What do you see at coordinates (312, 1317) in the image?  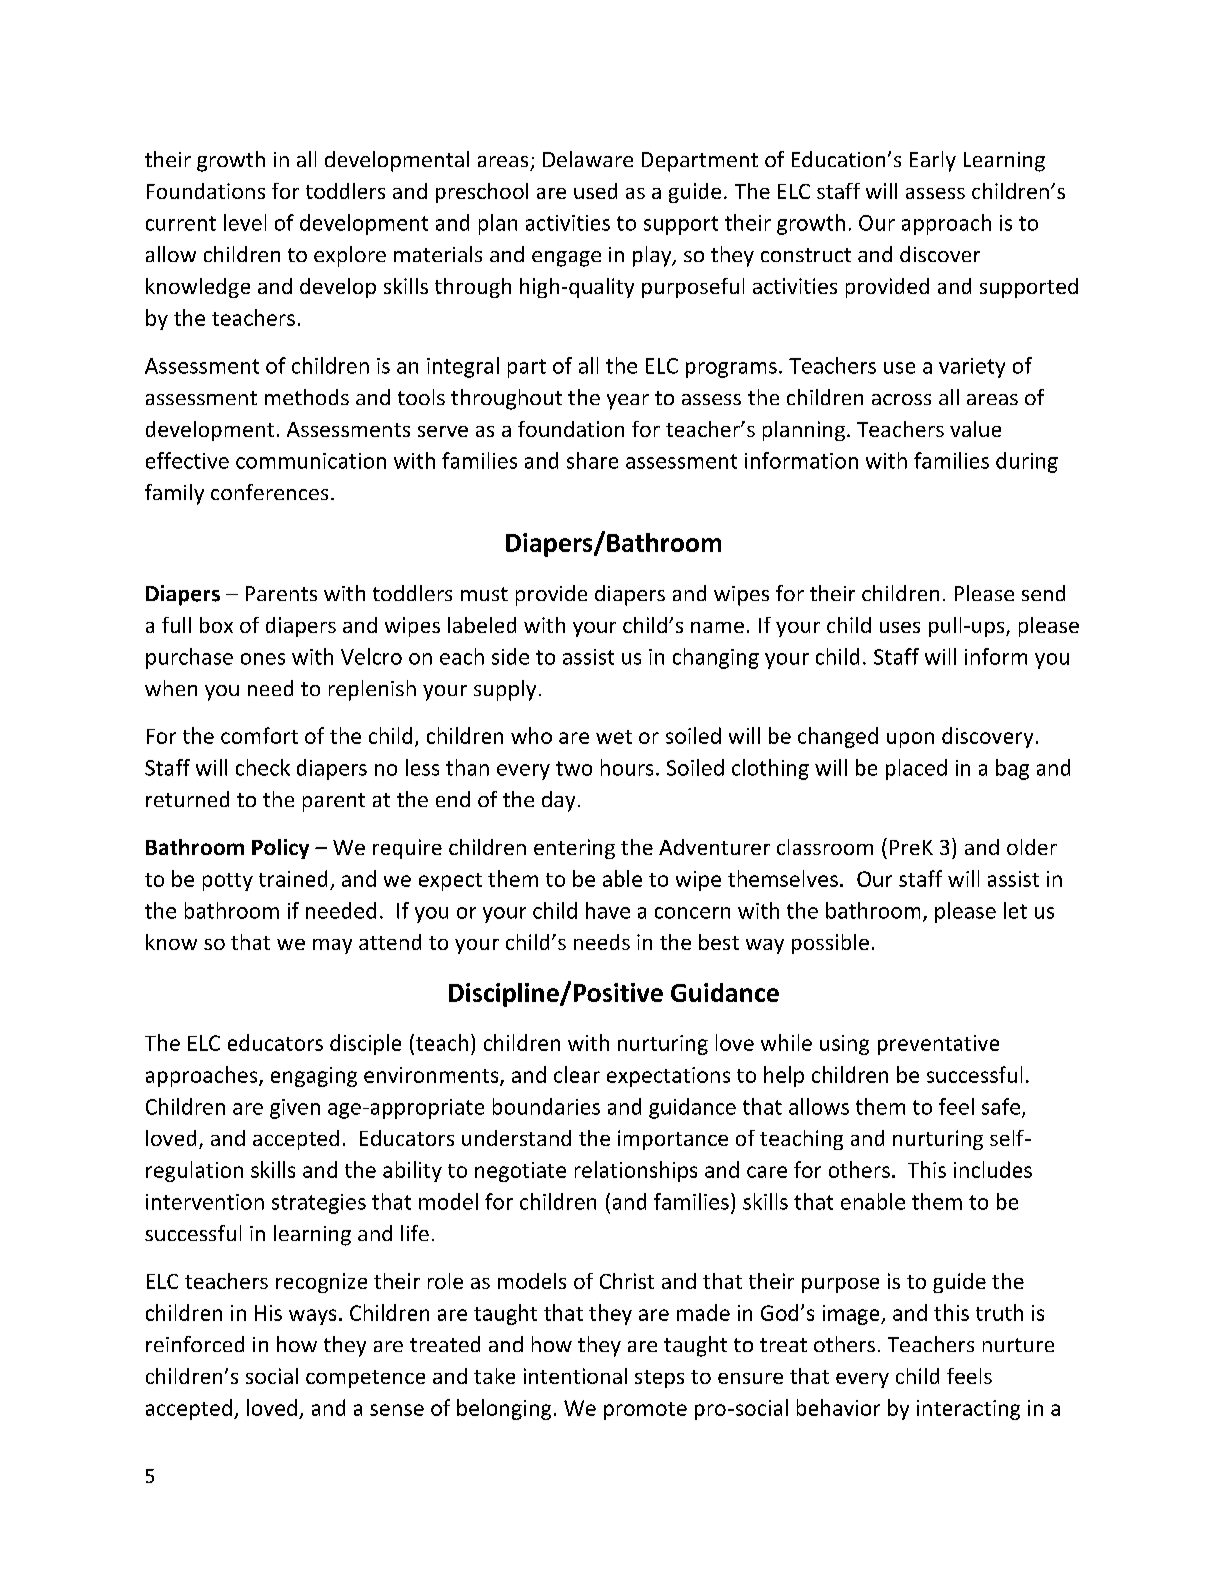 I see `ways` at bounding box center [312, 1317].
